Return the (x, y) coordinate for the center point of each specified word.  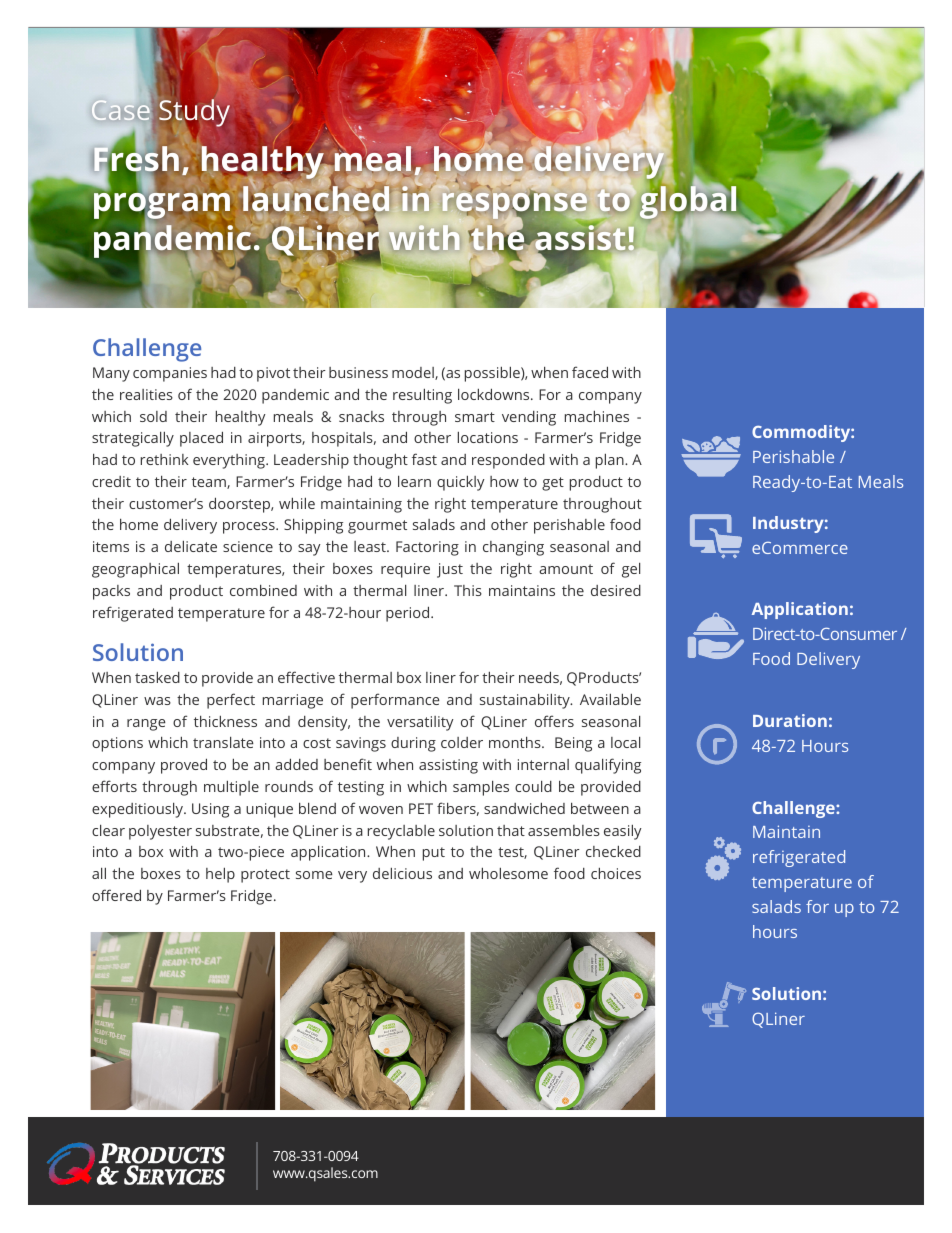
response (515, 206)
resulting (422, 396)
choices (616, 873)
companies (170, 374)
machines (597, 416)
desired (616, 590)
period (409, 614)
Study (194, 113)
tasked (157, 677)
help (220, 875)
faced (590, 372)
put (434, 854)
